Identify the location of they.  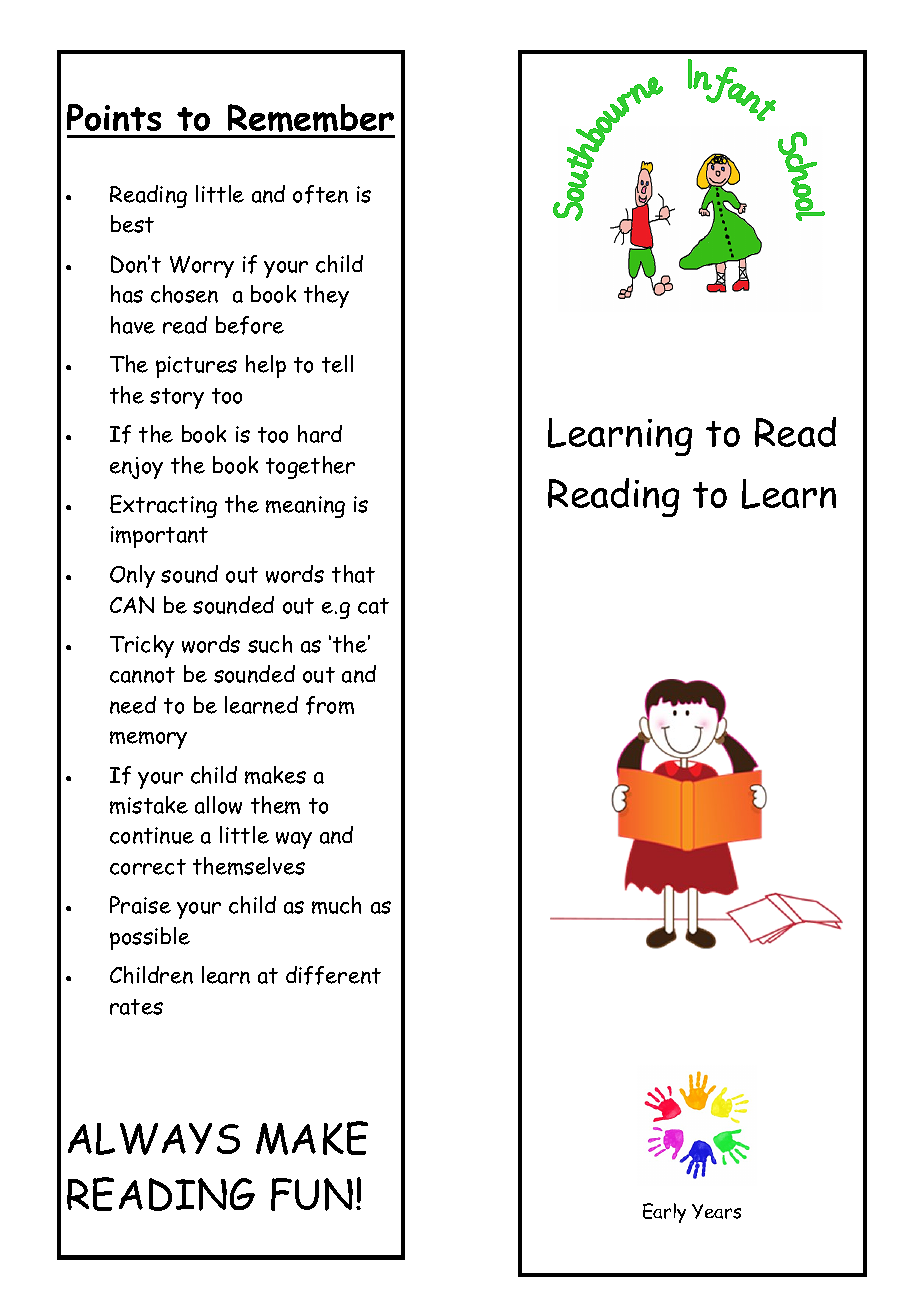
(326, 296).
